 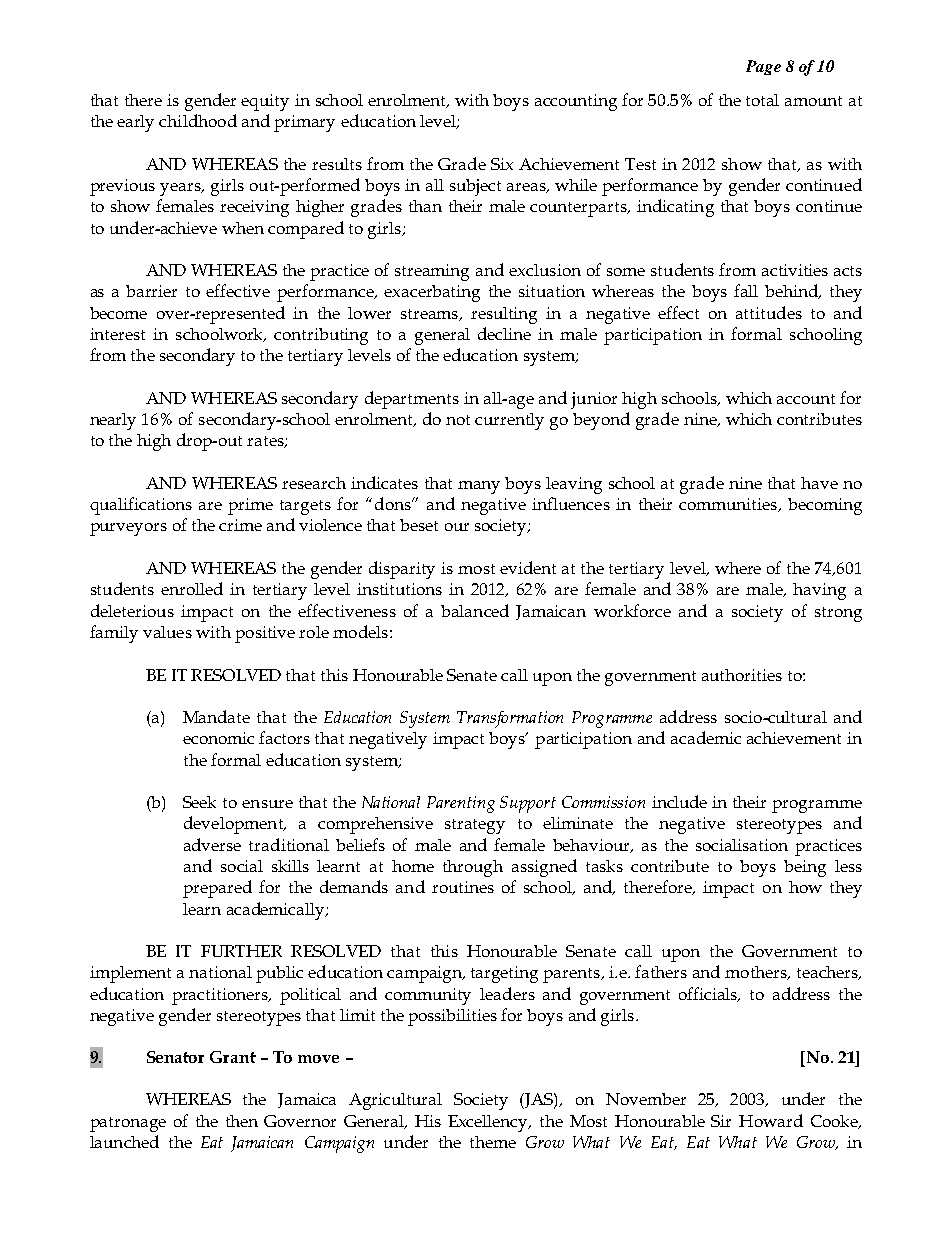 What do you see at coordinates (762, 100) in the document?
I see `total` at bounding box center [762, 100].
